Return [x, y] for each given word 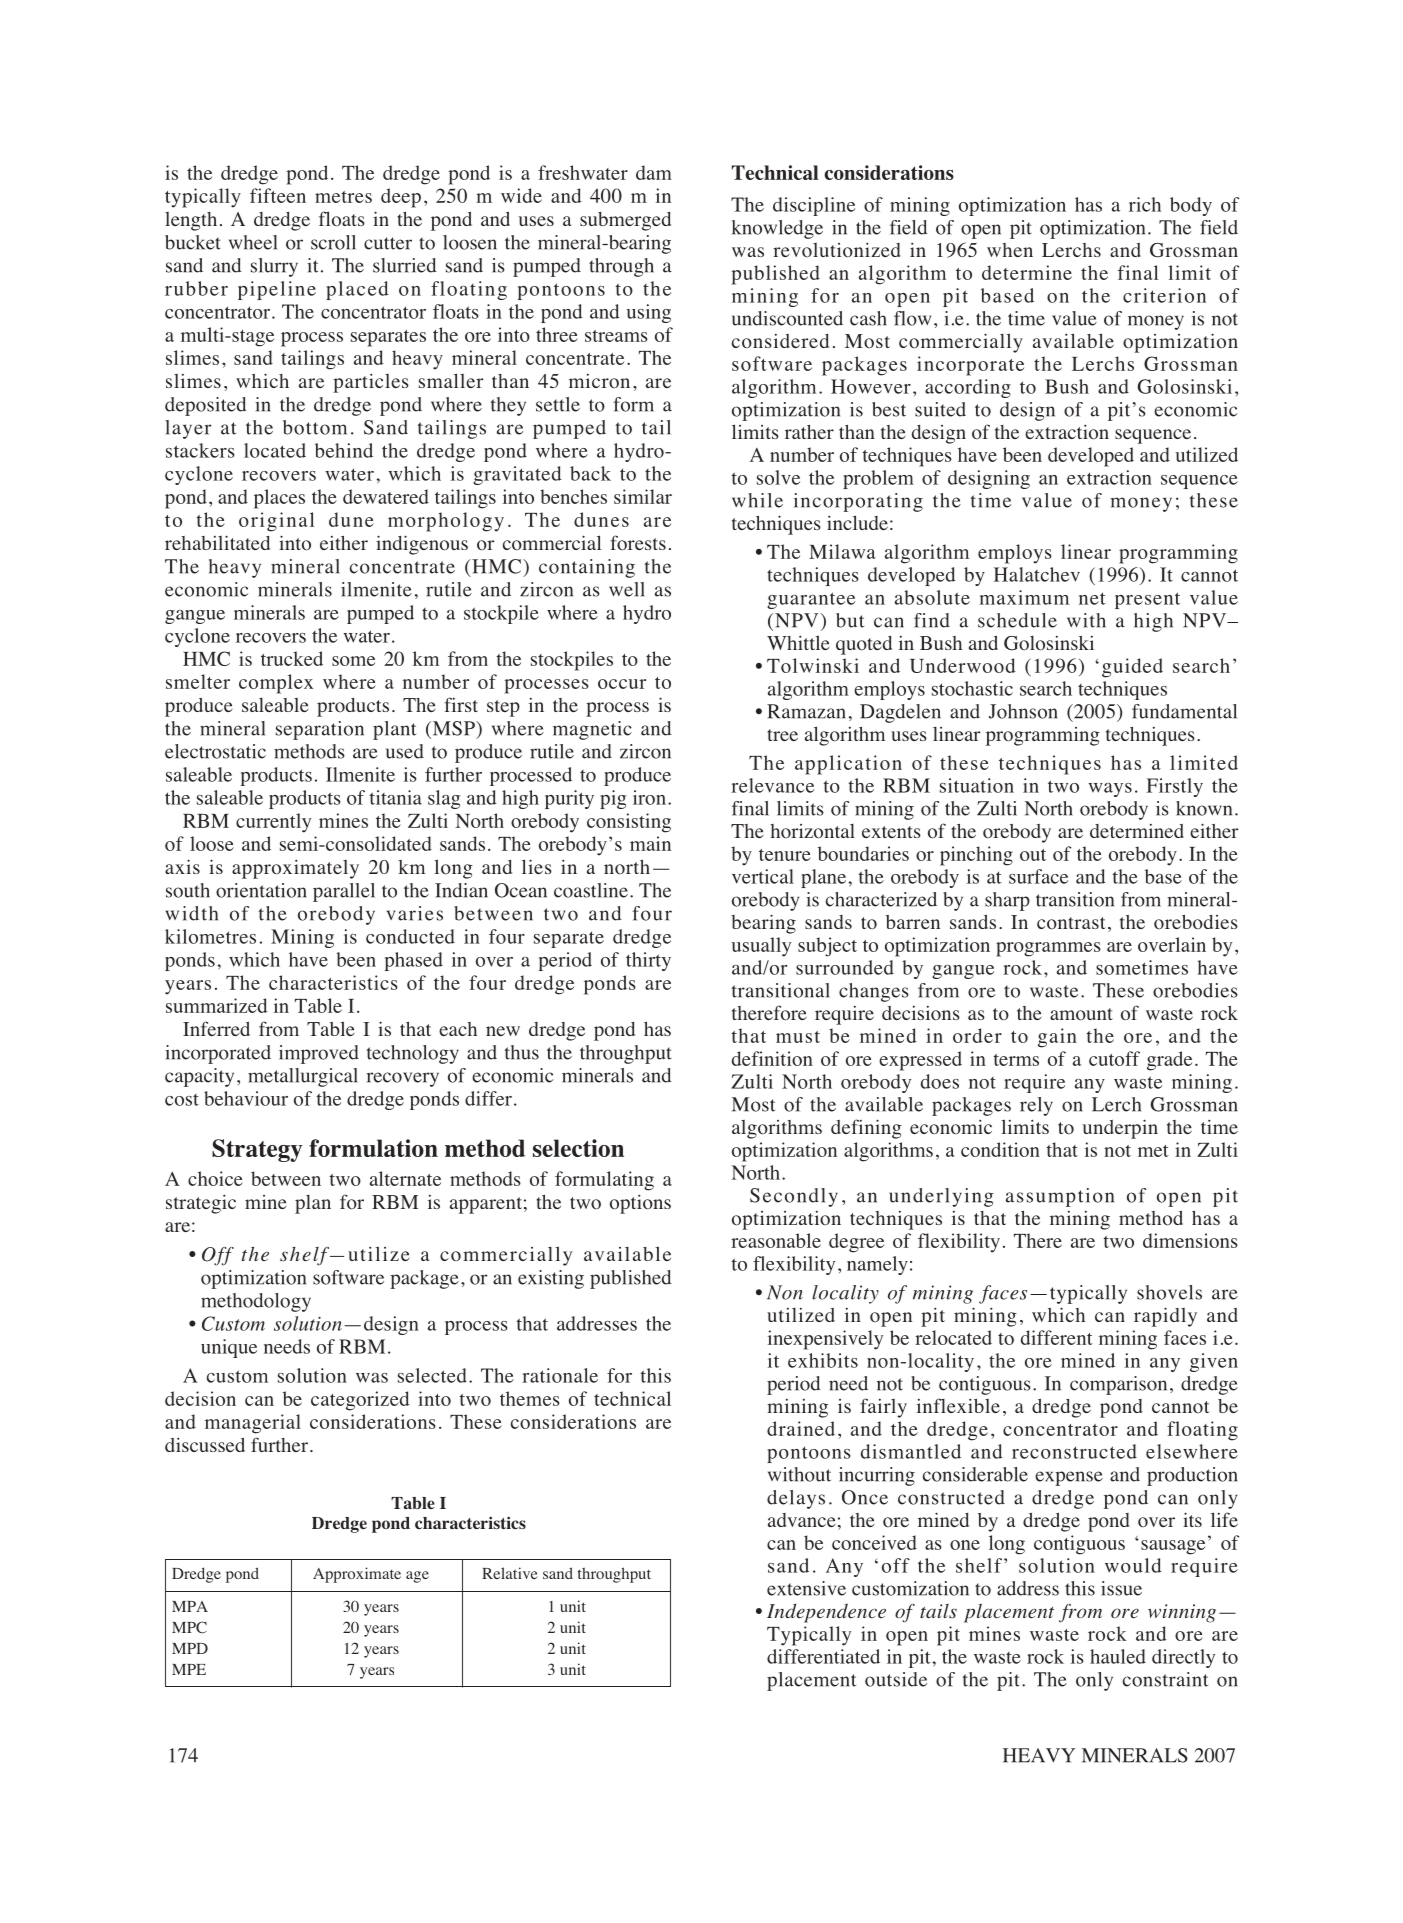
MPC [189, 1627]
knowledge [777, 229]
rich [1145, 204]
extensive [806, 1588]
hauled [1118, 1656]
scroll [333, 242]
